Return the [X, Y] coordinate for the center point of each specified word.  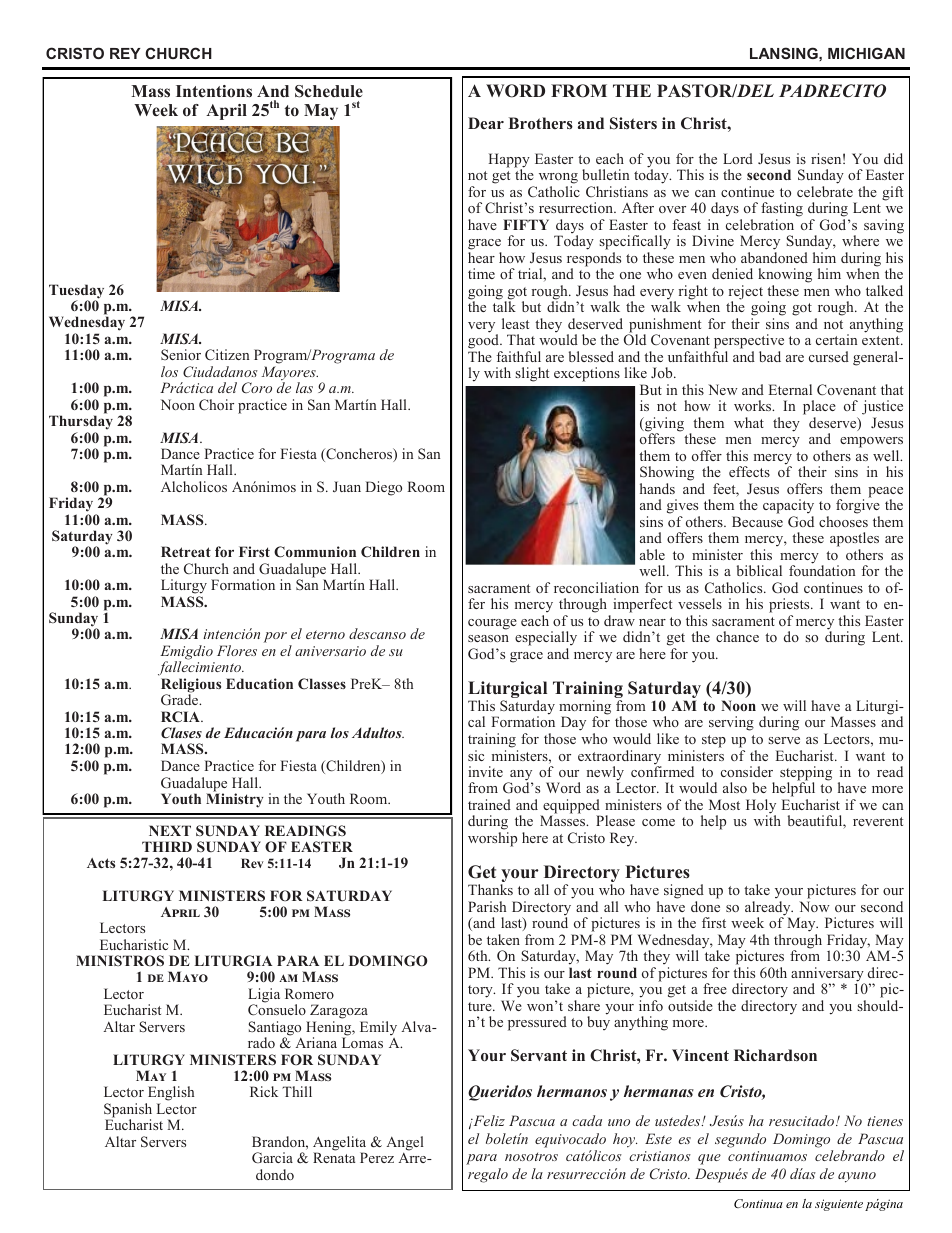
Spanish [128, 1111]
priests [790, 605]
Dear [486, 123]
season [488, 638]
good [484, 340]
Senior [181, 354]
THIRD [167, 846]
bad [770, 356]
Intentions [214, 91]
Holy [761, 807]
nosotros [531, 1156]
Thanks [490, 889]
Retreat [186, 551]
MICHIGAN [866, 53]
